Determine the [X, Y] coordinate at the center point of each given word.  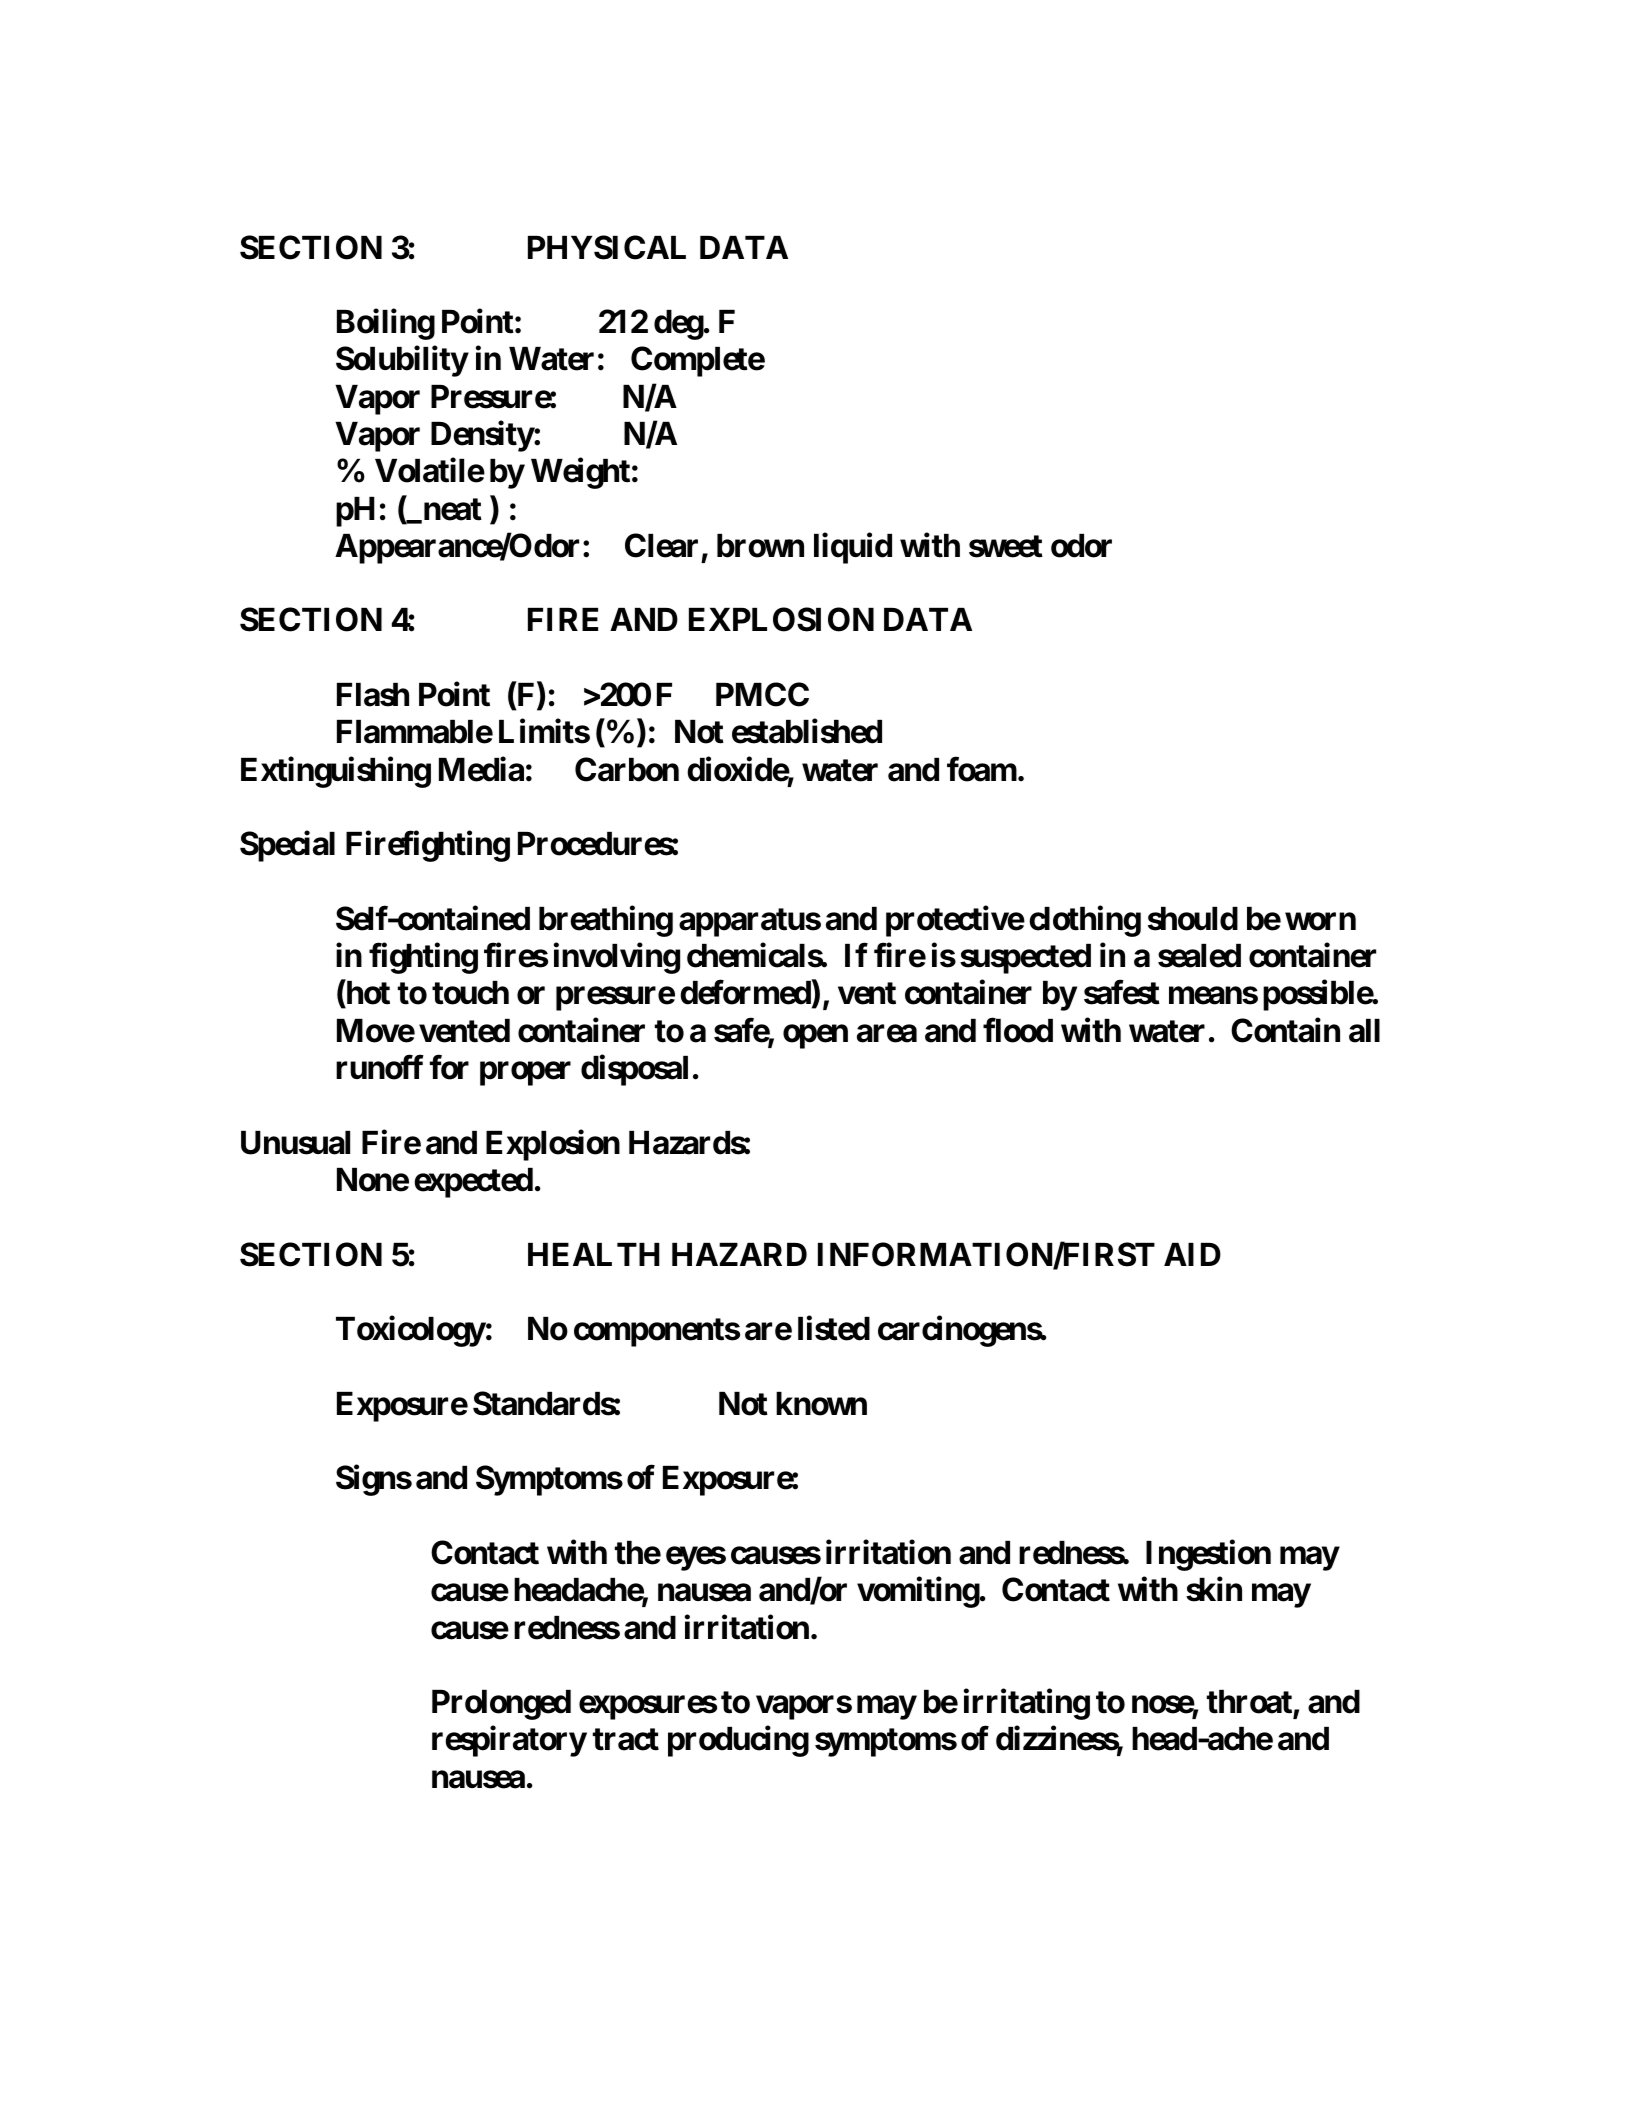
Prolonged [501, 1705]
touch [470, 993]
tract [626, 1739]
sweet [1006, 546]
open [815, 1037]
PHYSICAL [607, 247]
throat [1250, 1703]
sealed [1199, 956]
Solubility [402, 361]
